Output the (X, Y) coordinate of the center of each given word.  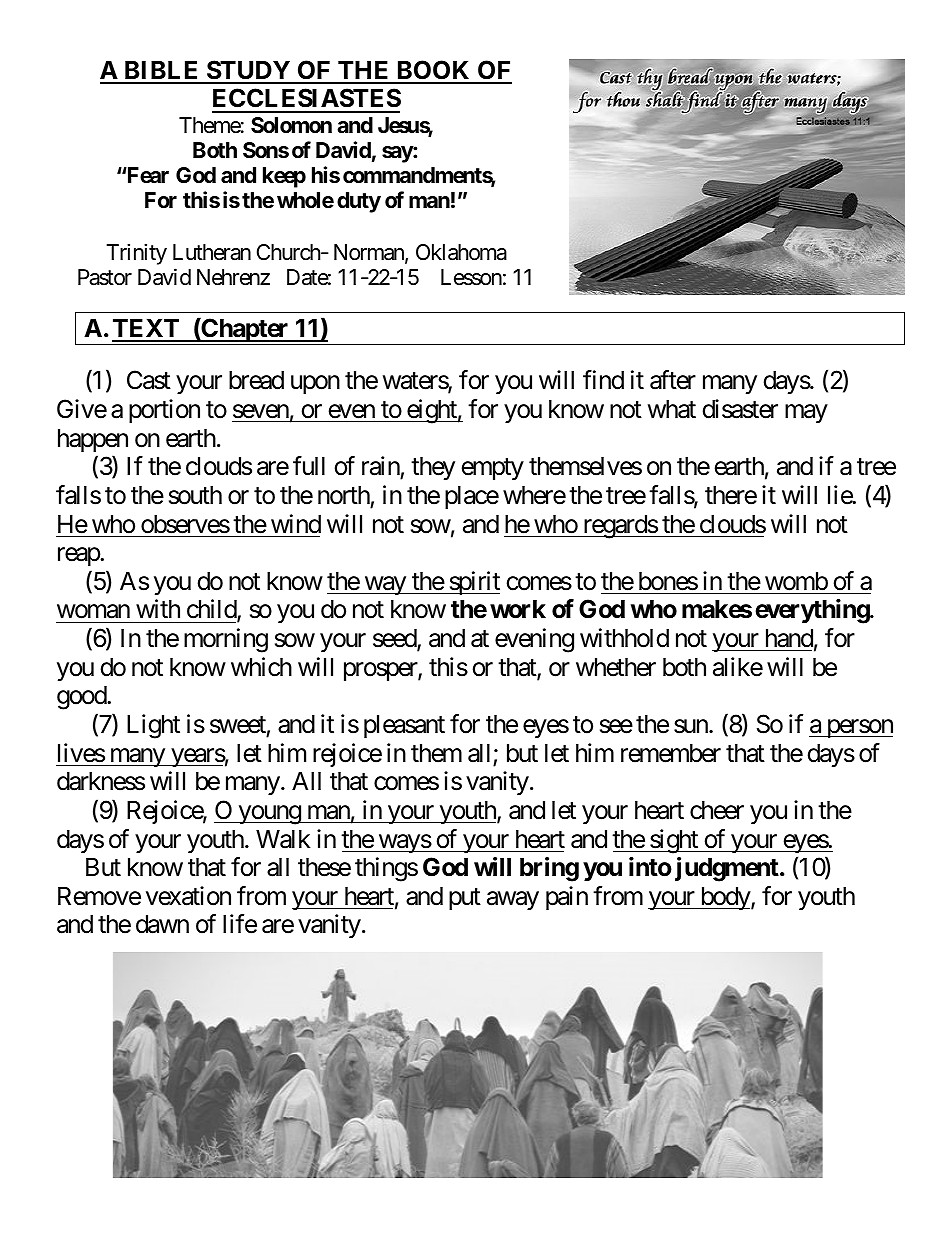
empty (493, 469)
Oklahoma (461, 252)
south (195, 495)
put (465, 899)
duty (359, 202)
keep (284, 177)
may (806, 413)
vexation (188, 896)
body (725, 898)
